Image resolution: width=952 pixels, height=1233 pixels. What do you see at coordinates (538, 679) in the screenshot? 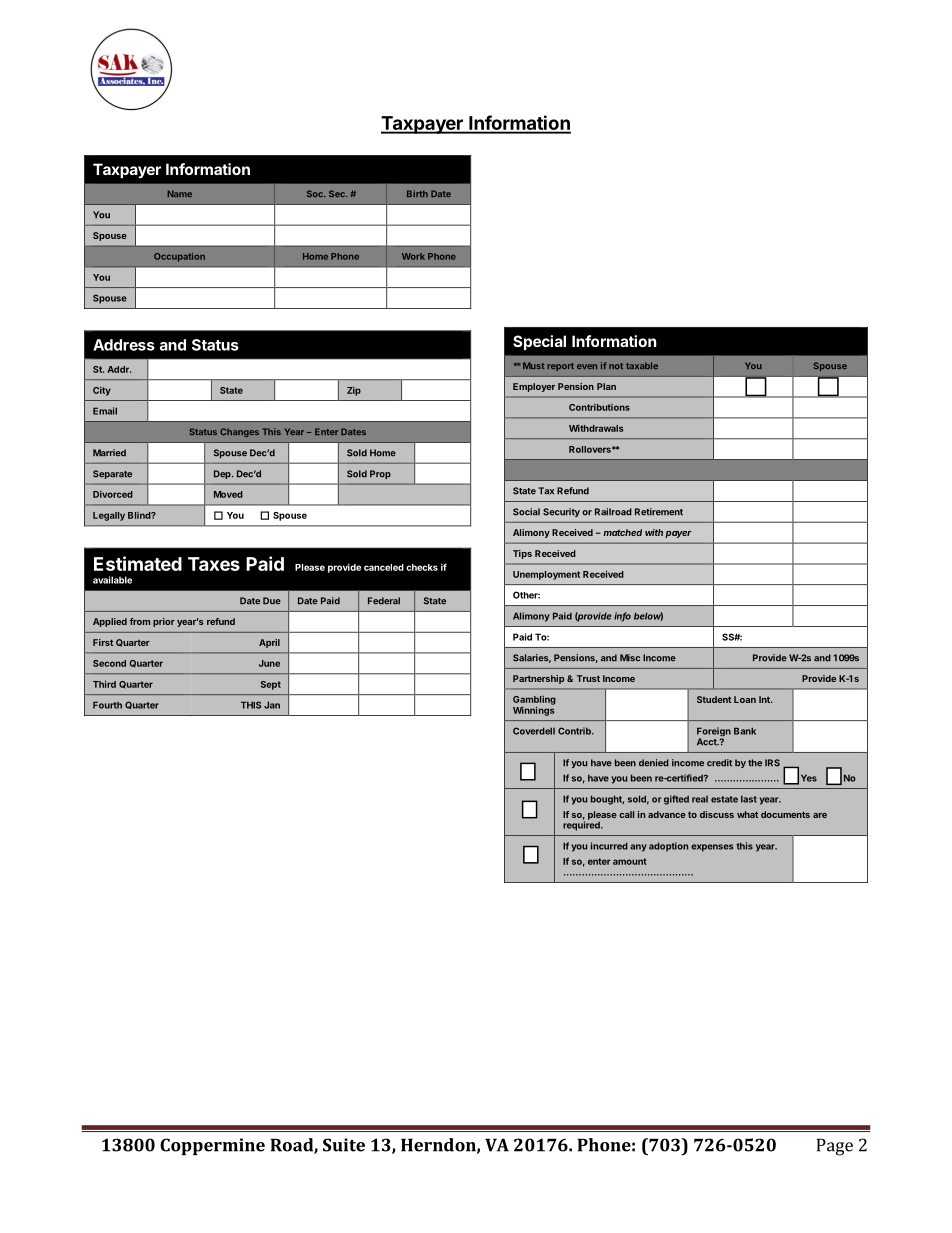
I see `Partnership` at bounding box center [538, 679].
